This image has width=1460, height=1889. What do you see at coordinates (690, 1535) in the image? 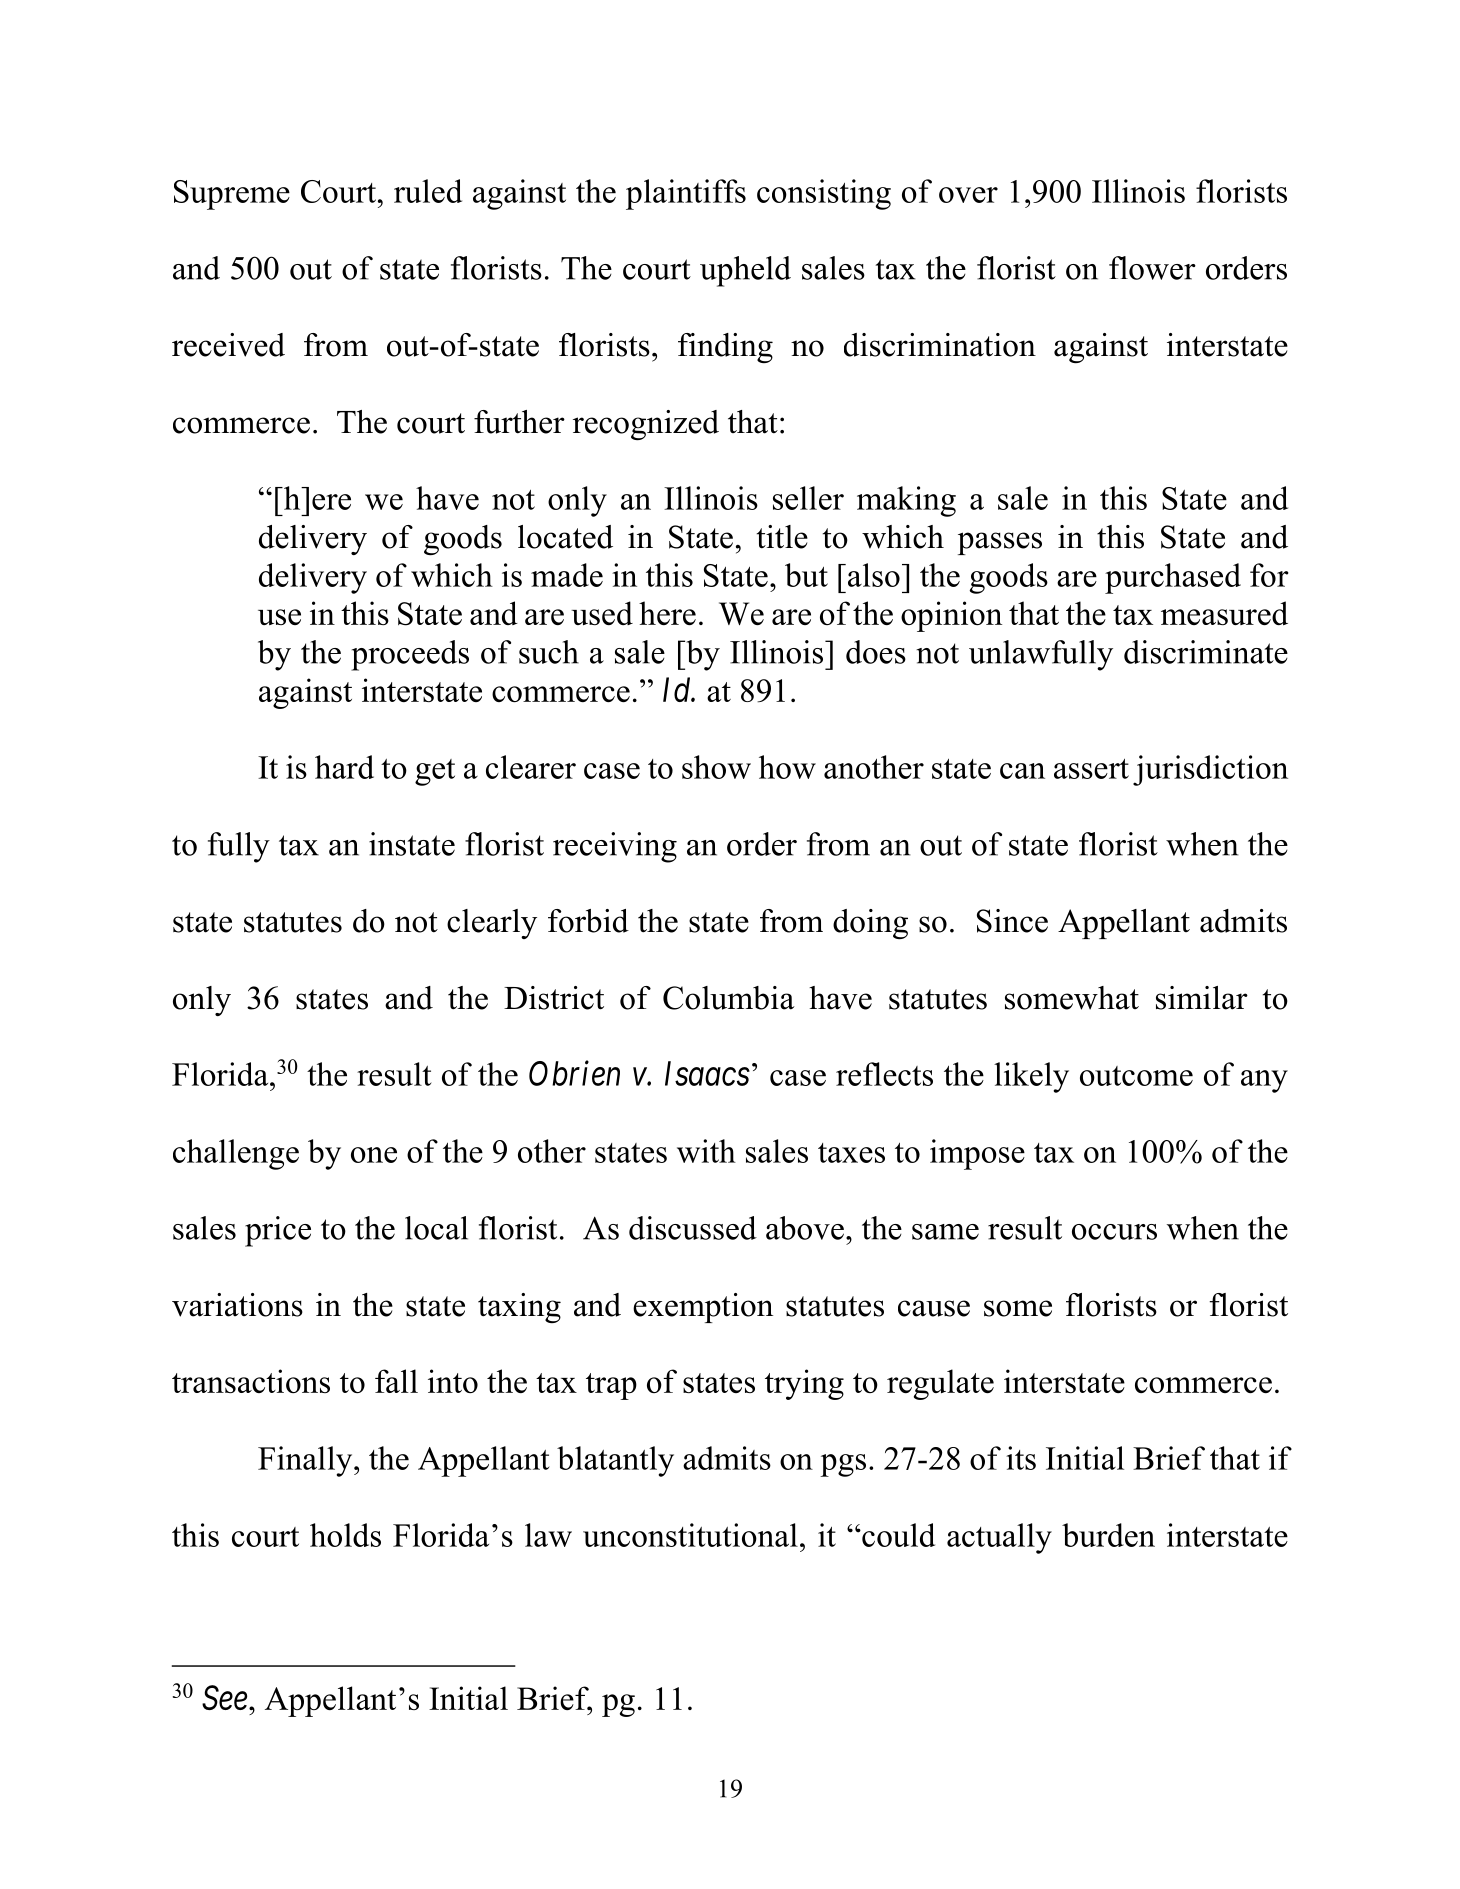
I see `unconstitutional` at bounding box center [690, 1535].
